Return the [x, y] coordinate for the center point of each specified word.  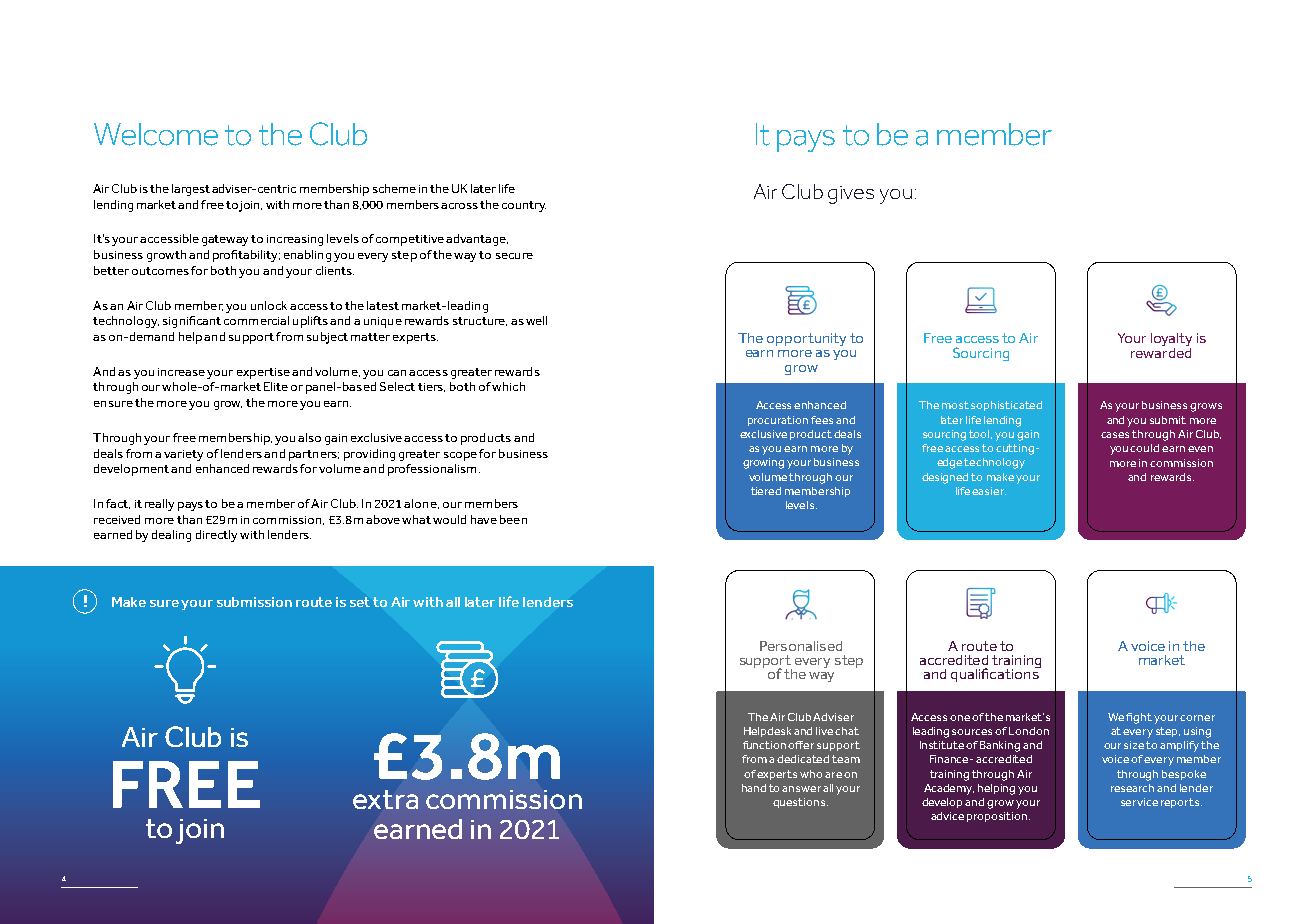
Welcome [156, 134]
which [508, 386]
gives [851, 195]
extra [385, 799]
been [513, 519]
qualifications [996, 674]
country [524, 206]
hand [754, 788]
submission [254, 602]
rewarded [1161, 351]
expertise [263, 373]
